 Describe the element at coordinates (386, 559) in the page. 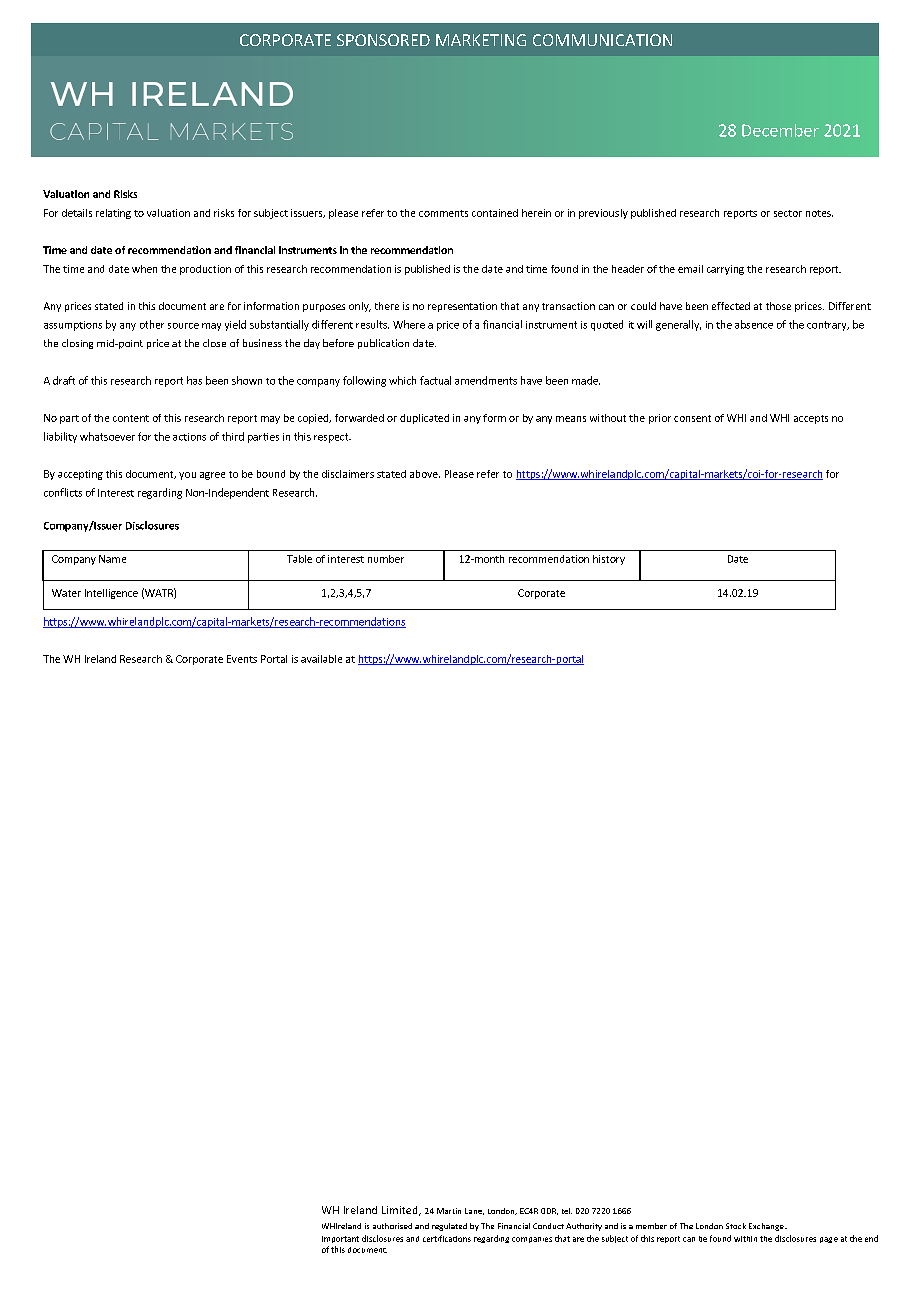

I see `number` at that location.
